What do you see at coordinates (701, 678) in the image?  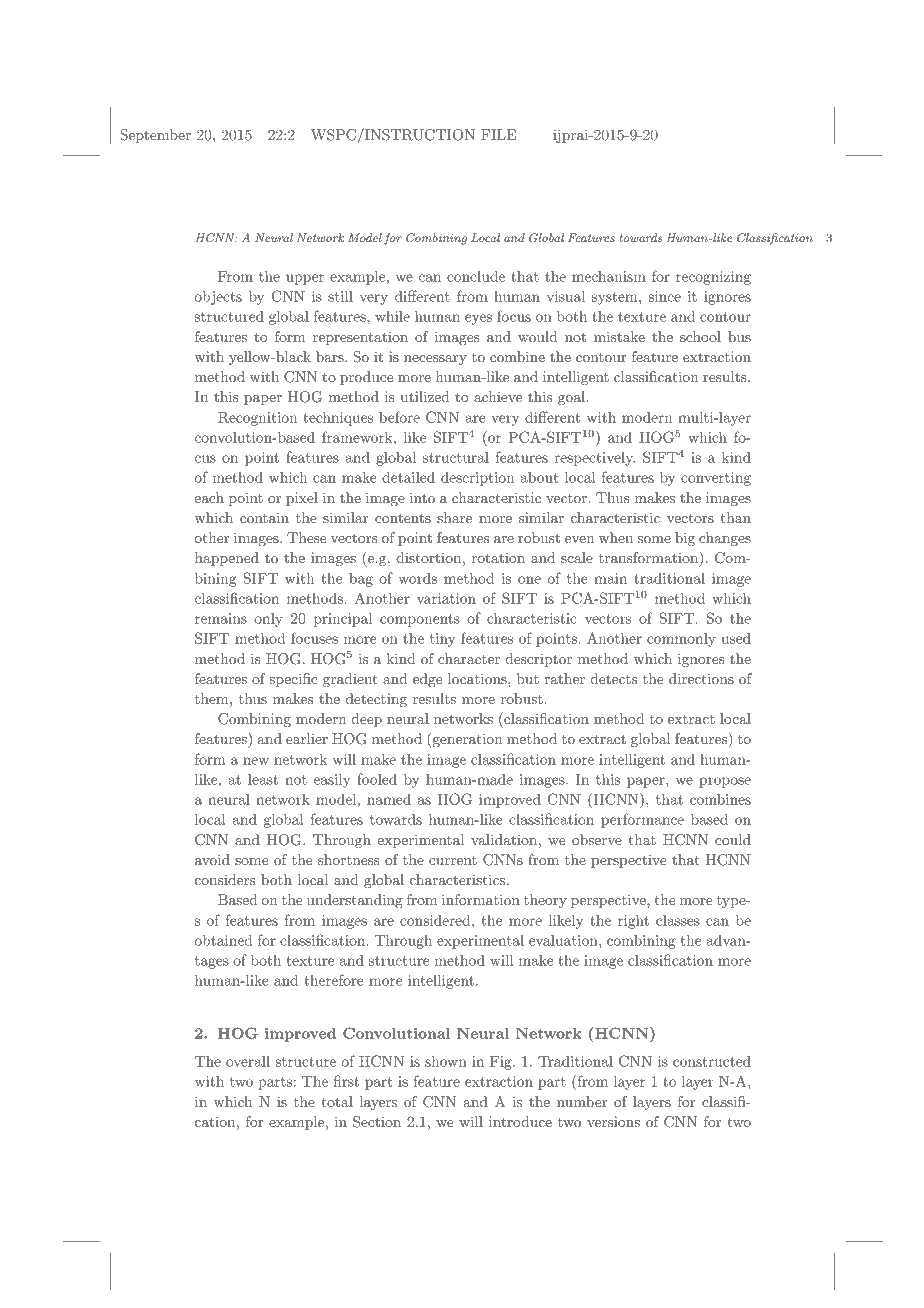 I see `directions` at bounding box center [701, 678].
